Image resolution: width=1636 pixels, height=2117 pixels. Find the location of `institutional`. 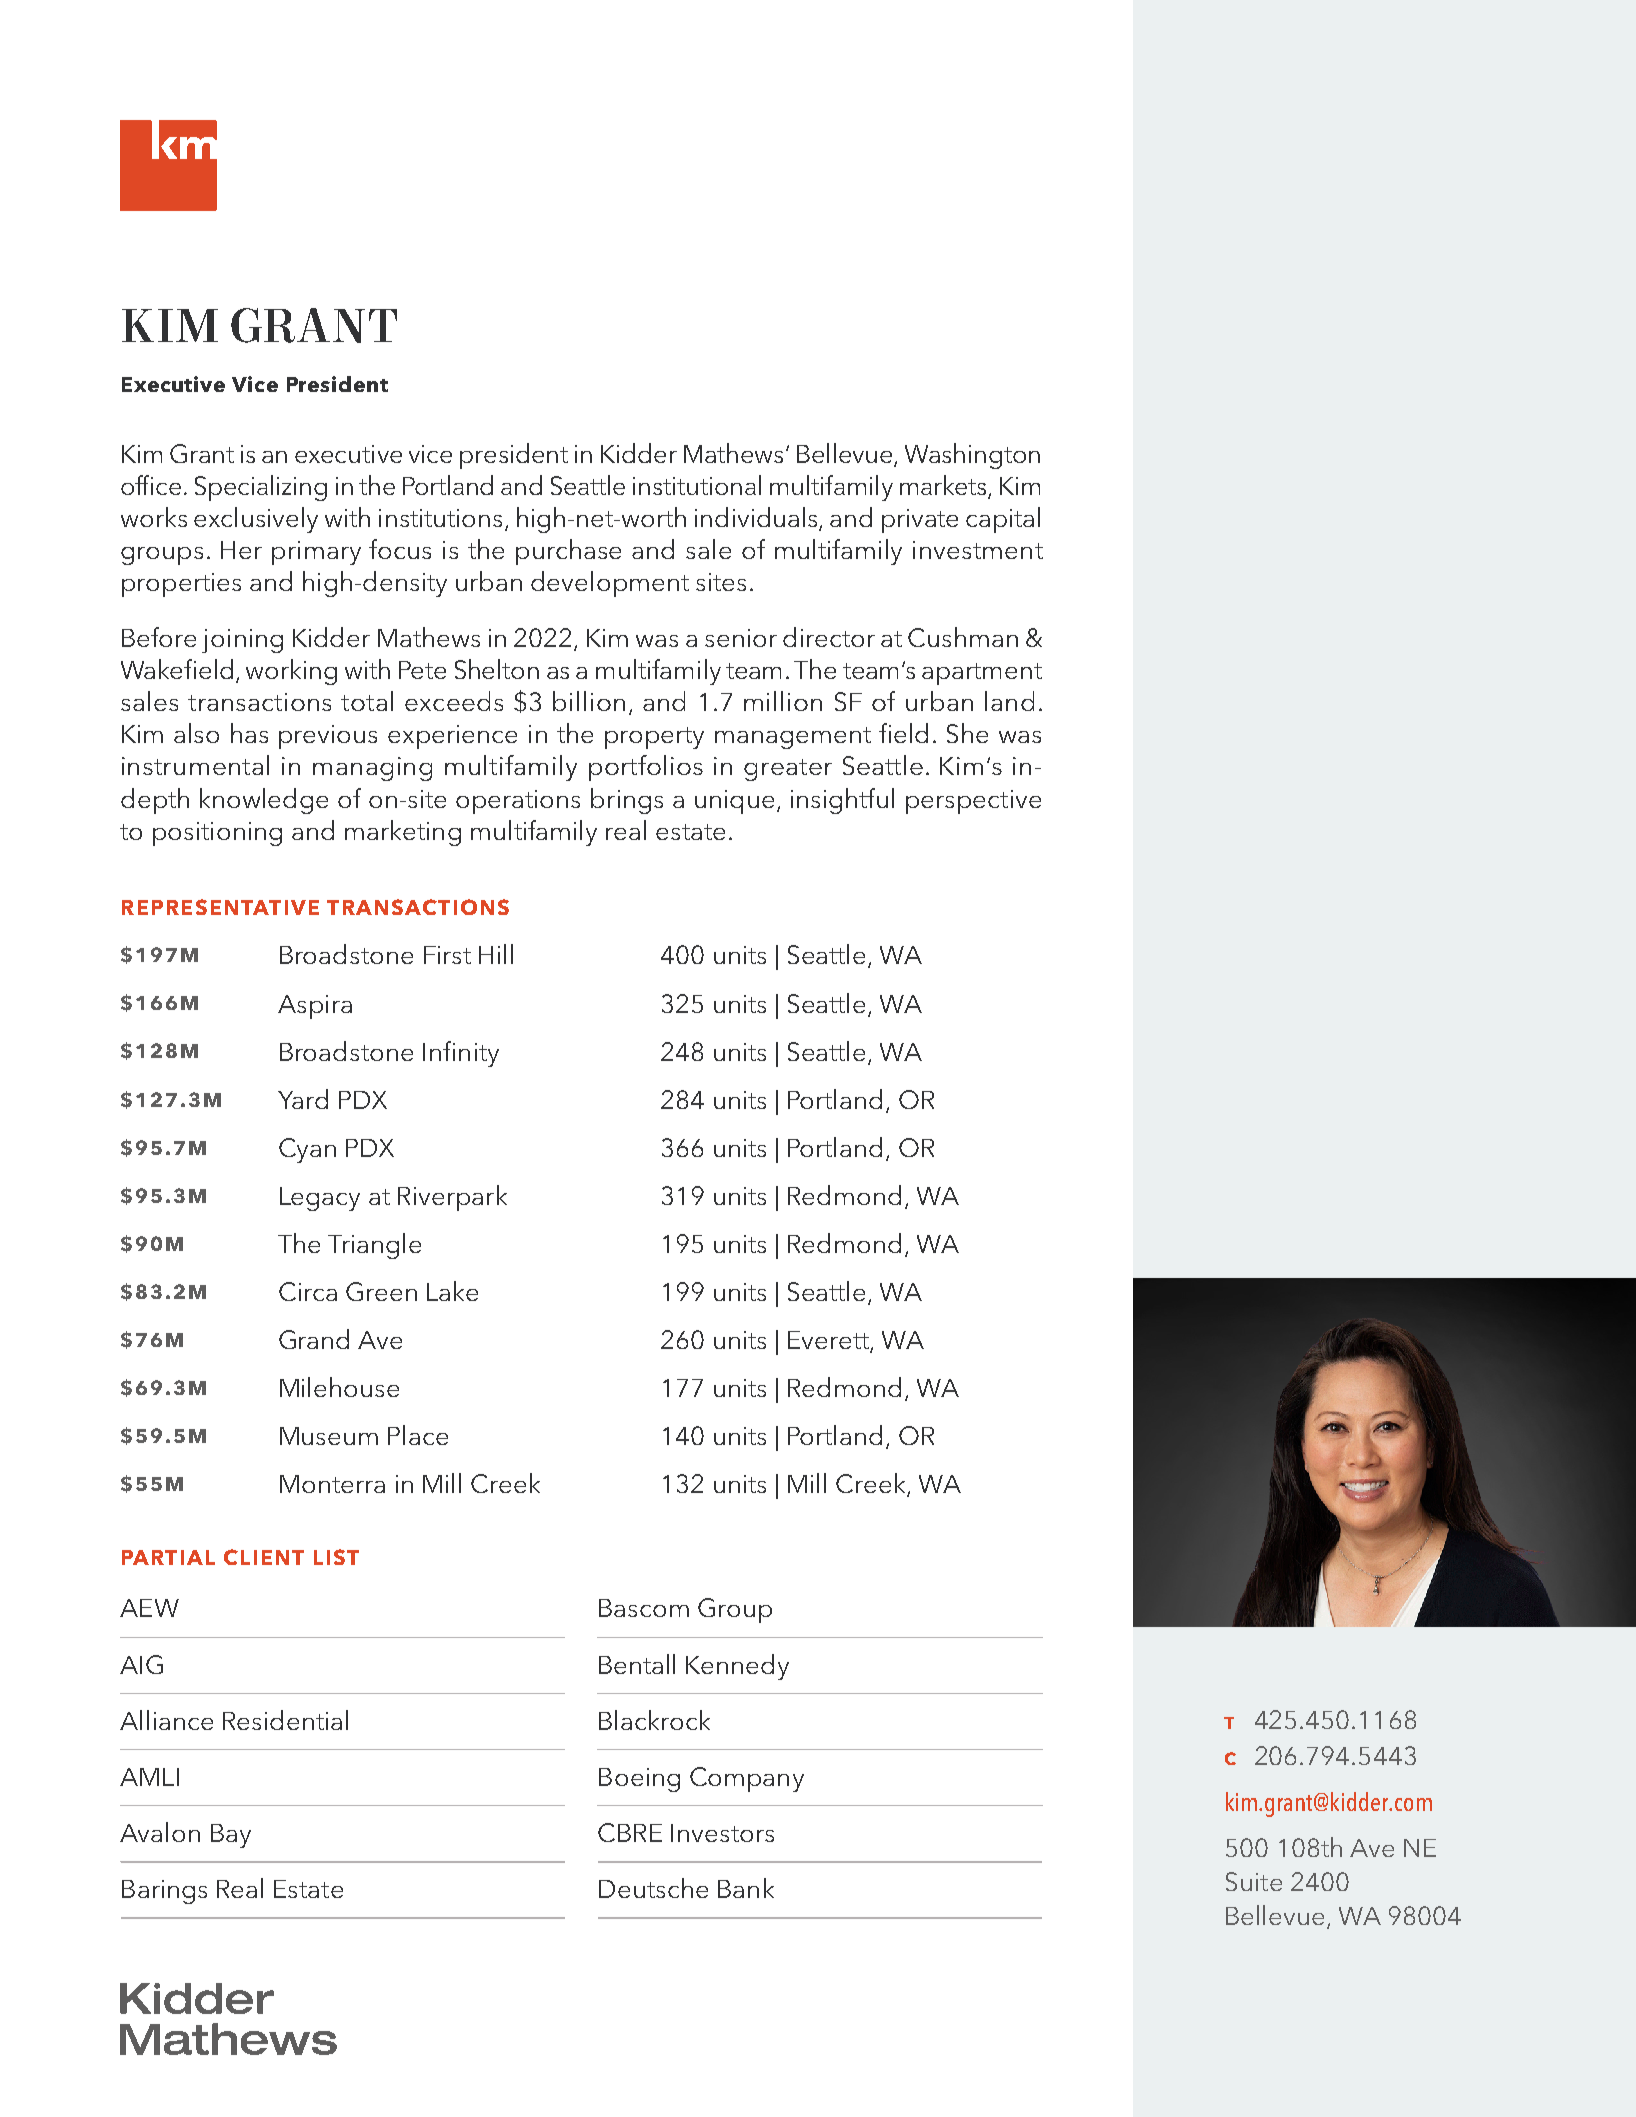

institutional is located at coordinates (697, 485).
